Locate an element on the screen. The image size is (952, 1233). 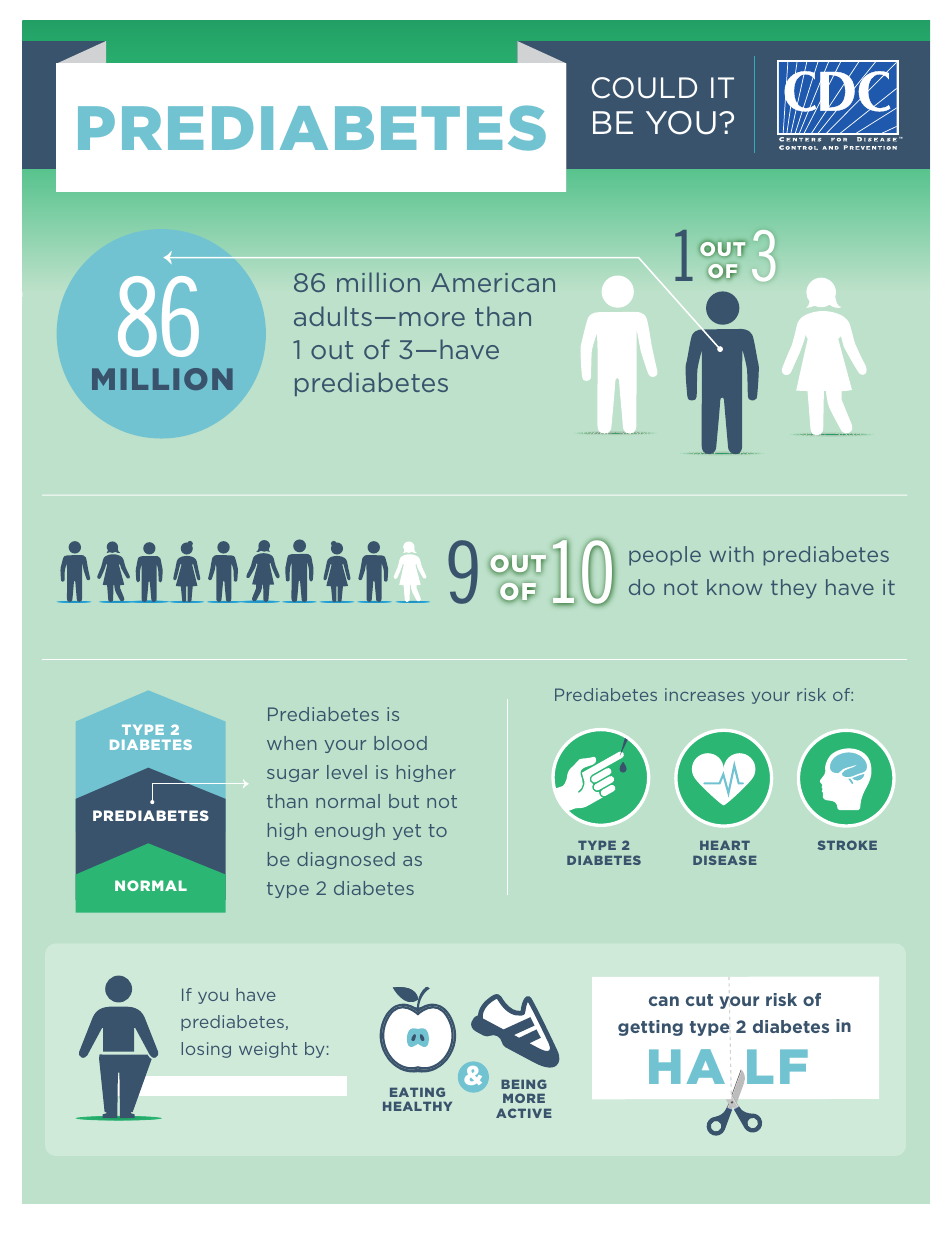
American is located at coordinates (493, 282).
